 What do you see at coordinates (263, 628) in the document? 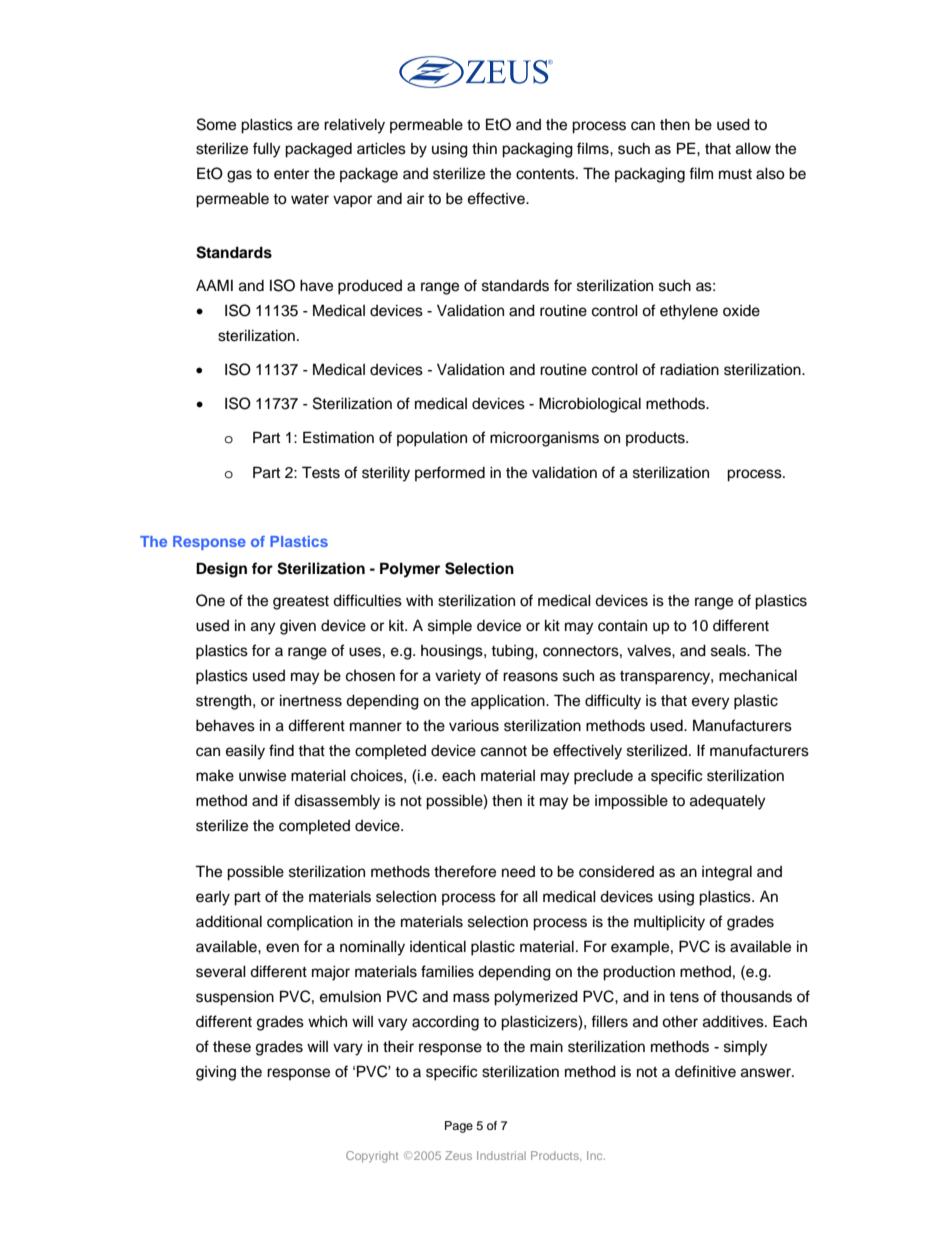
I see `any` at bounding box center [263, 628].
